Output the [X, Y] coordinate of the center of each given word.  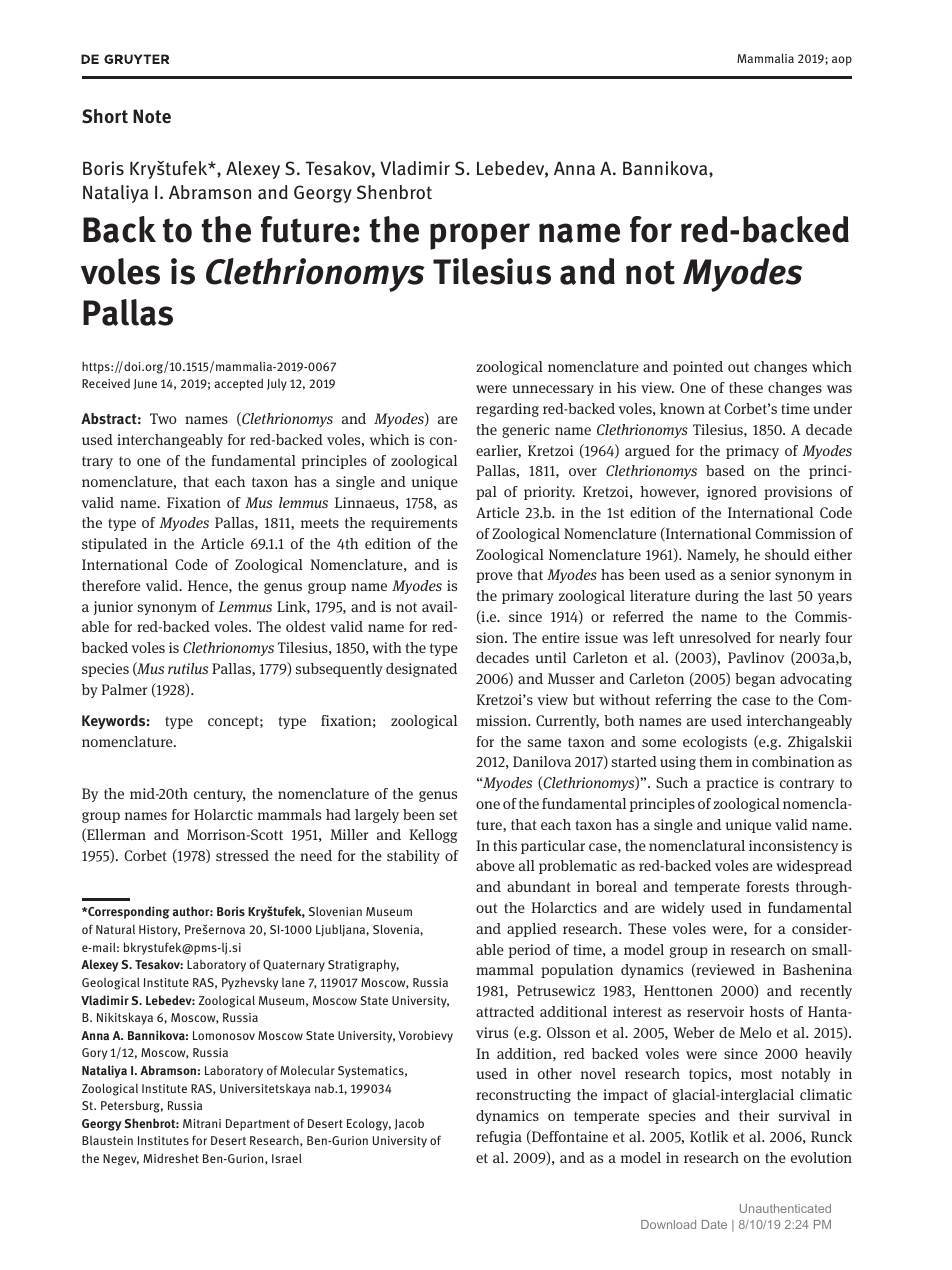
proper [480, 236]
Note [152, 116]
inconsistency [793, 847]
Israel [287, 1158]
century [220, 795]
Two [163, 418]
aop [842, 61]
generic [526, 431]
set [448, 815]
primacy [752, 452]
